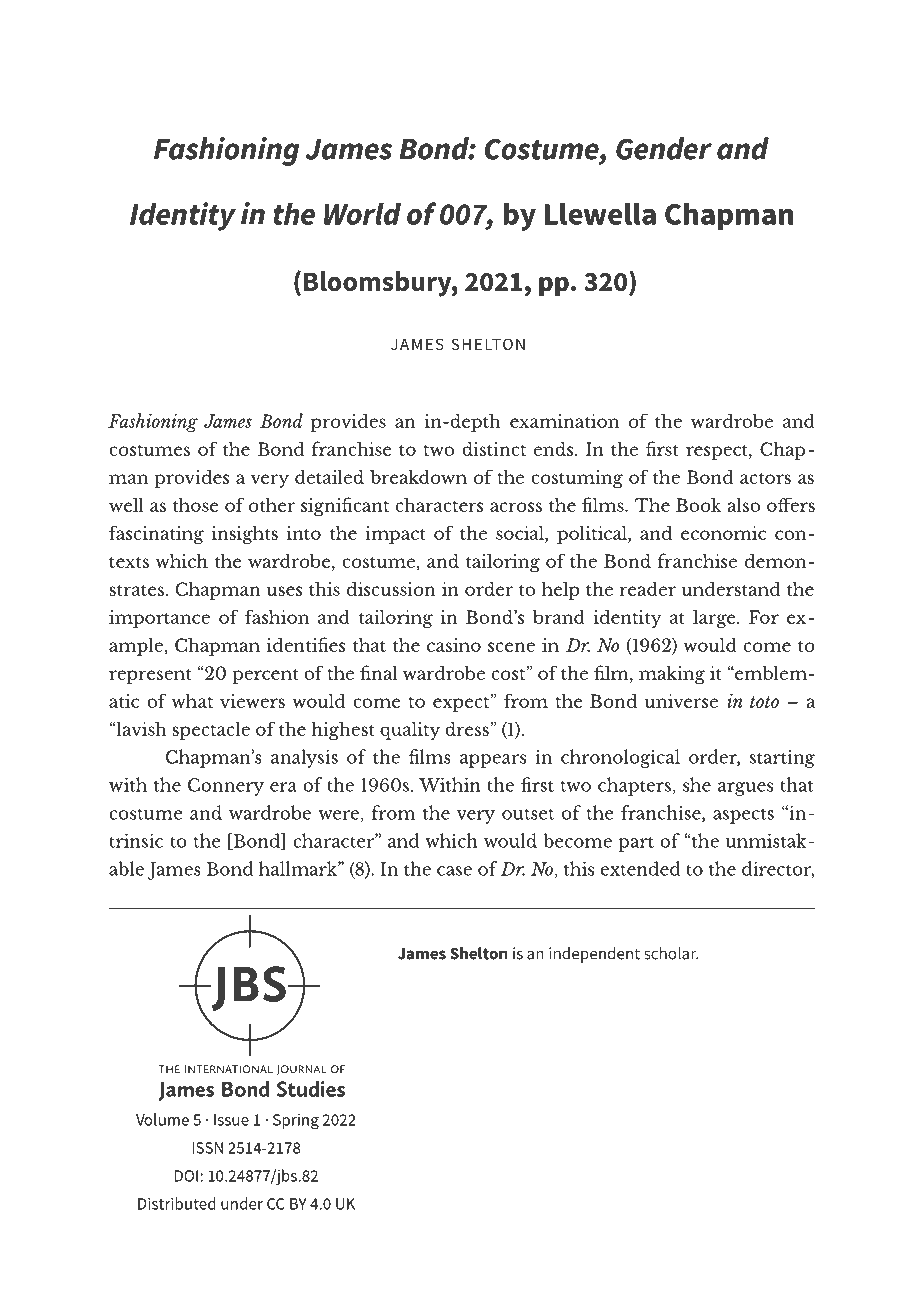 This document has height=1309, width=924. I want to click on examination, so click(564, 421).
